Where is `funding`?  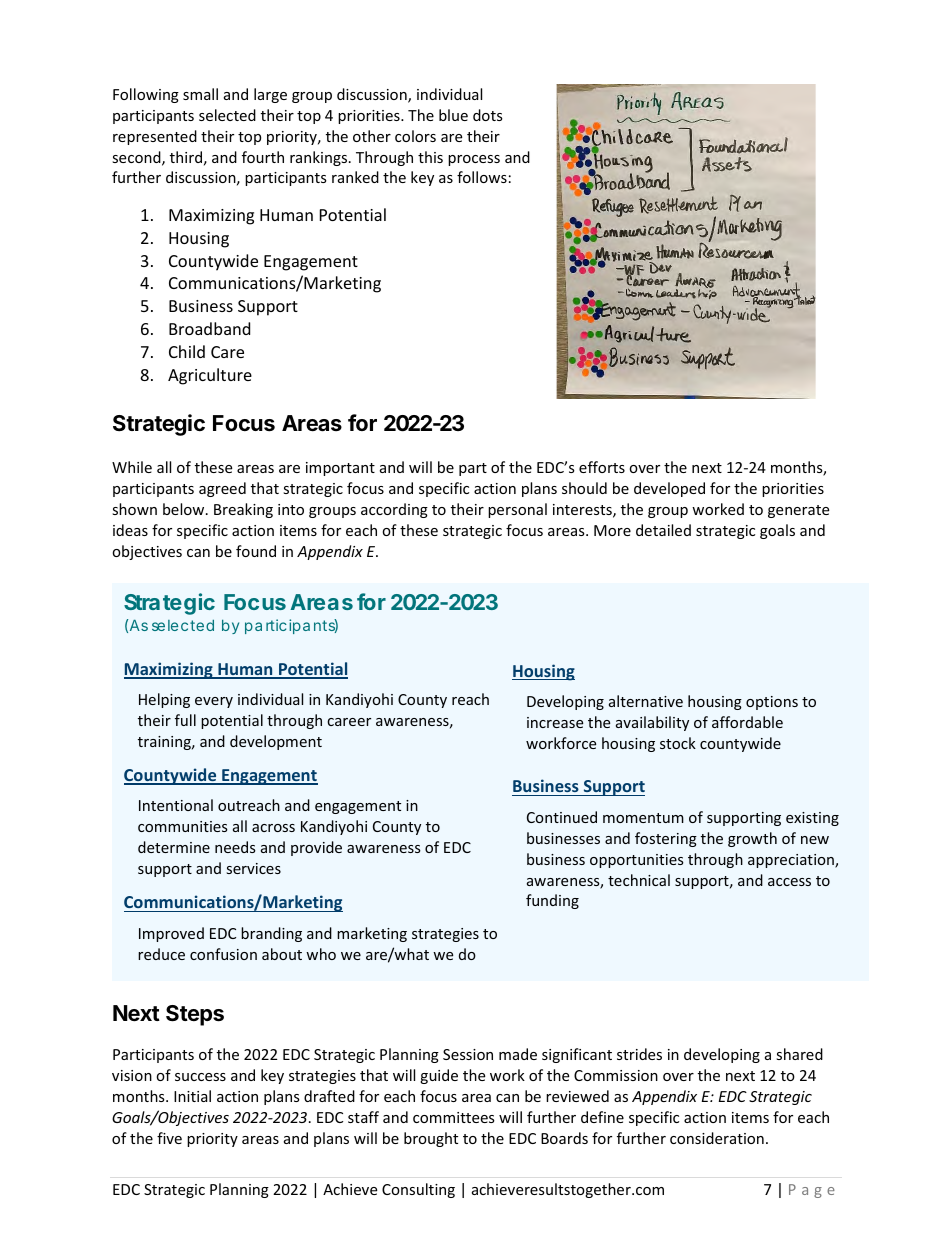
funding is located at coordinates (552, 901).
